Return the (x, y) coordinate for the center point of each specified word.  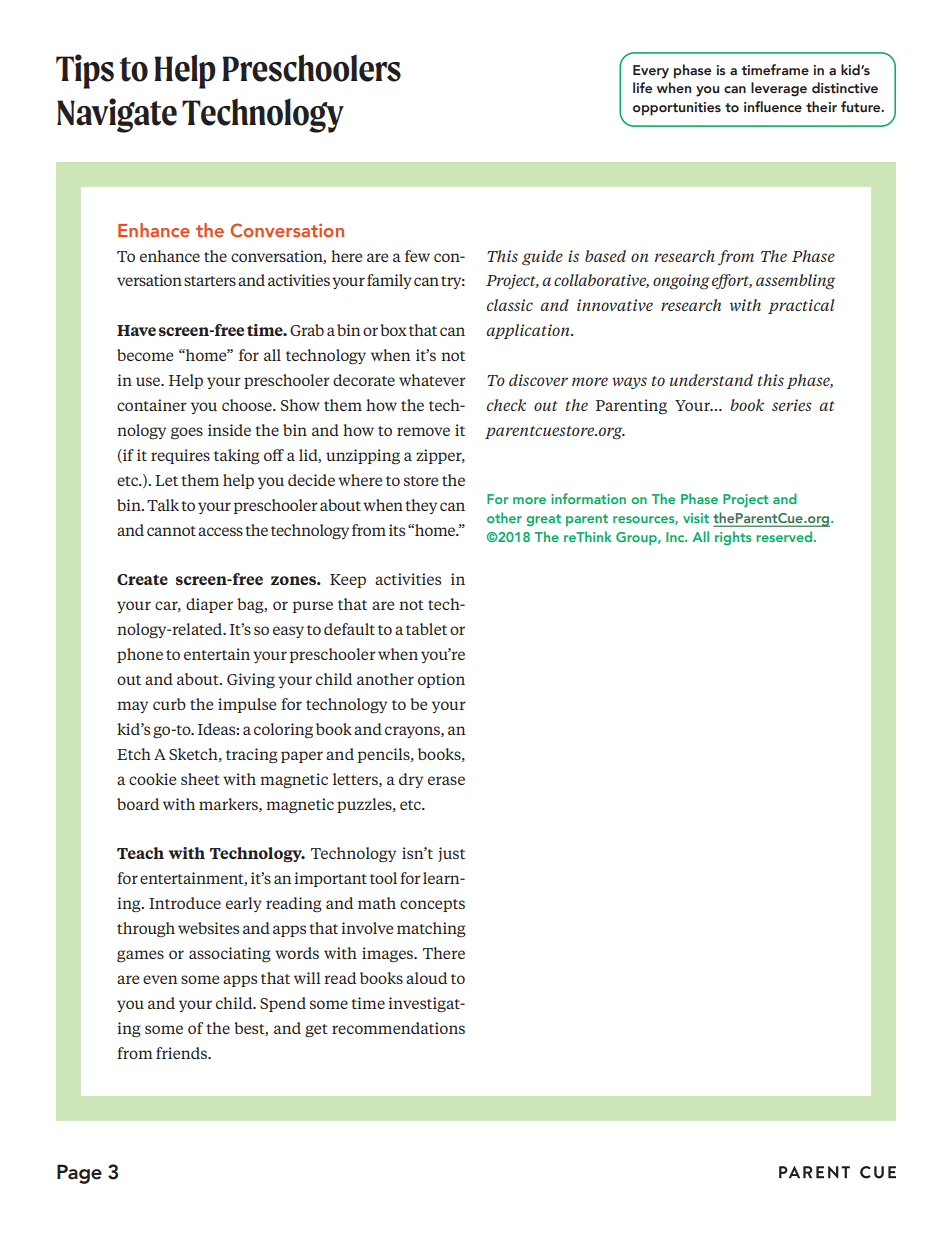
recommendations (398, 1028)
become (145, 355)
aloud (426, 978)
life (642, 87)
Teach (140, 853)
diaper (209, 605)
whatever (432, 380)
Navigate (117, 115)
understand (711, 380)
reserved (784, 536)
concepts (432, 905)
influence (773, 106)
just (451, 854)
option (441, 680)
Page (79, 1174)
